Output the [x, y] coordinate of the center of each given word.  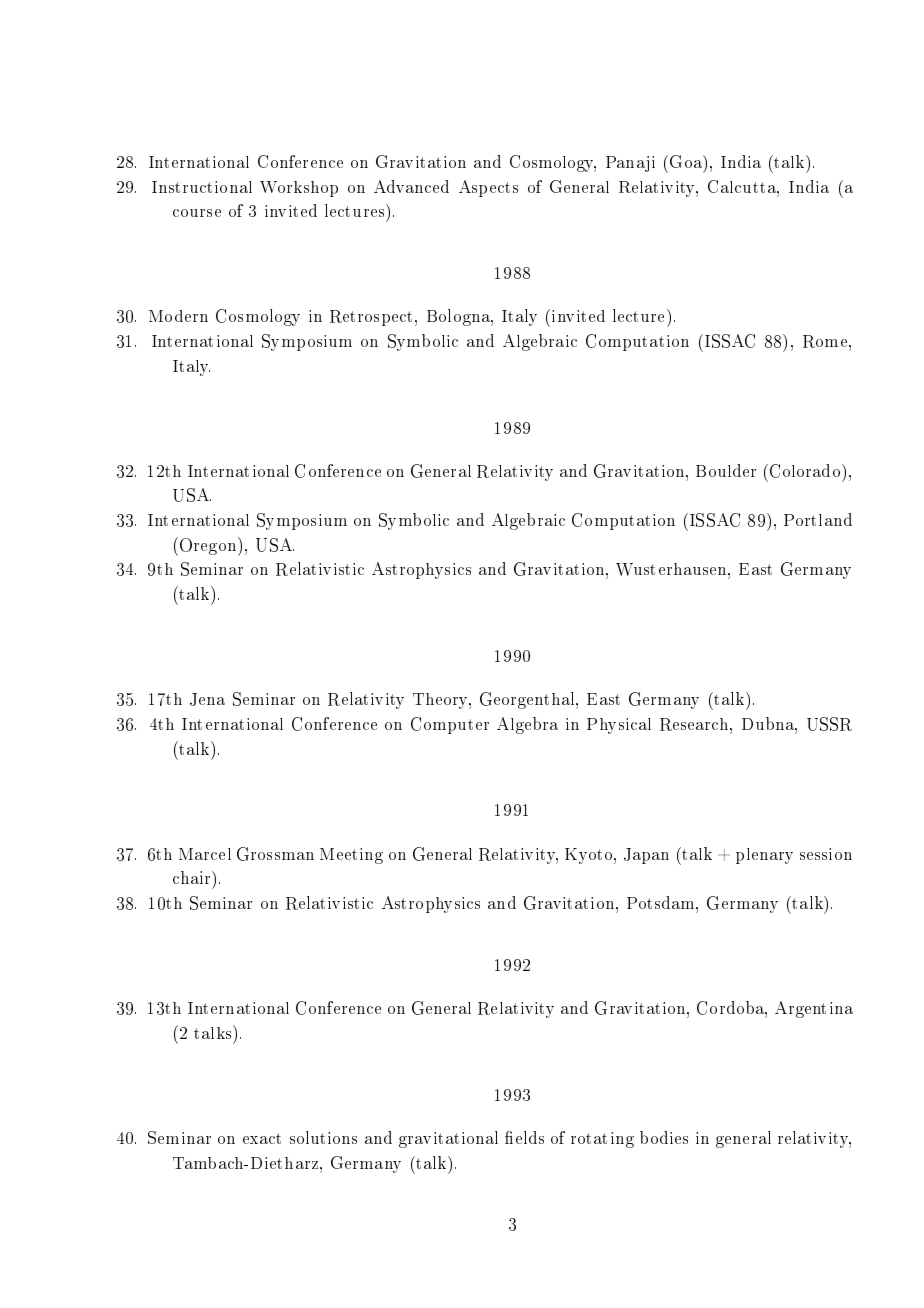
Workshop [299, 189]
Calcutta [743, 186]
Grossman [275, 854]
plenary [764, 856]
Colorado [803, 471]
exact [262, 1138]
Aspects [488, 188]
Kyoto [590, 856]
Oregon [208, 546]
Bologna [459, 317]
